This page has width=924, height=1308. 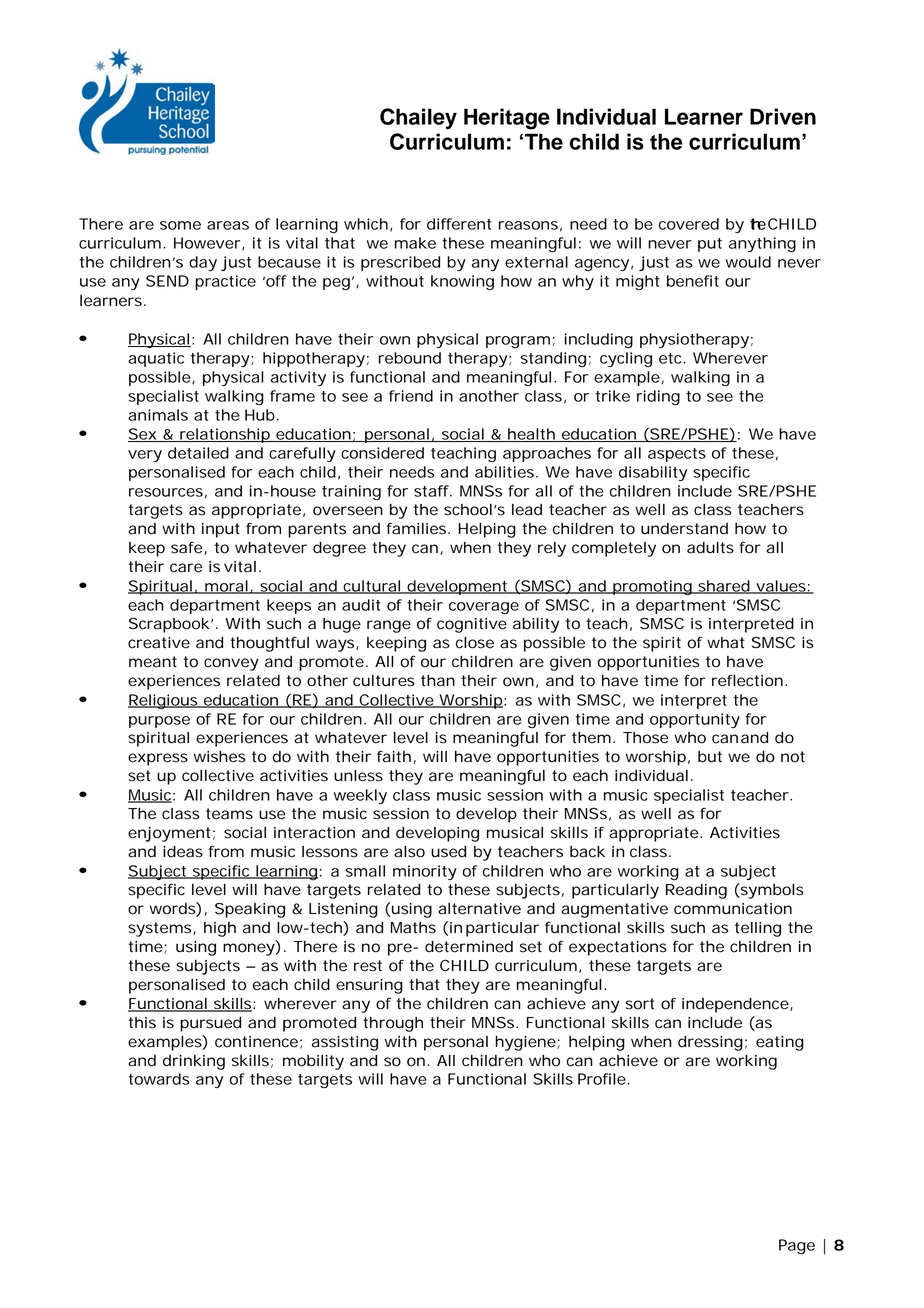 What do you see at coordinates (640, 1004) in the page?
I see `sort` at bounding box center [640, 1004].
